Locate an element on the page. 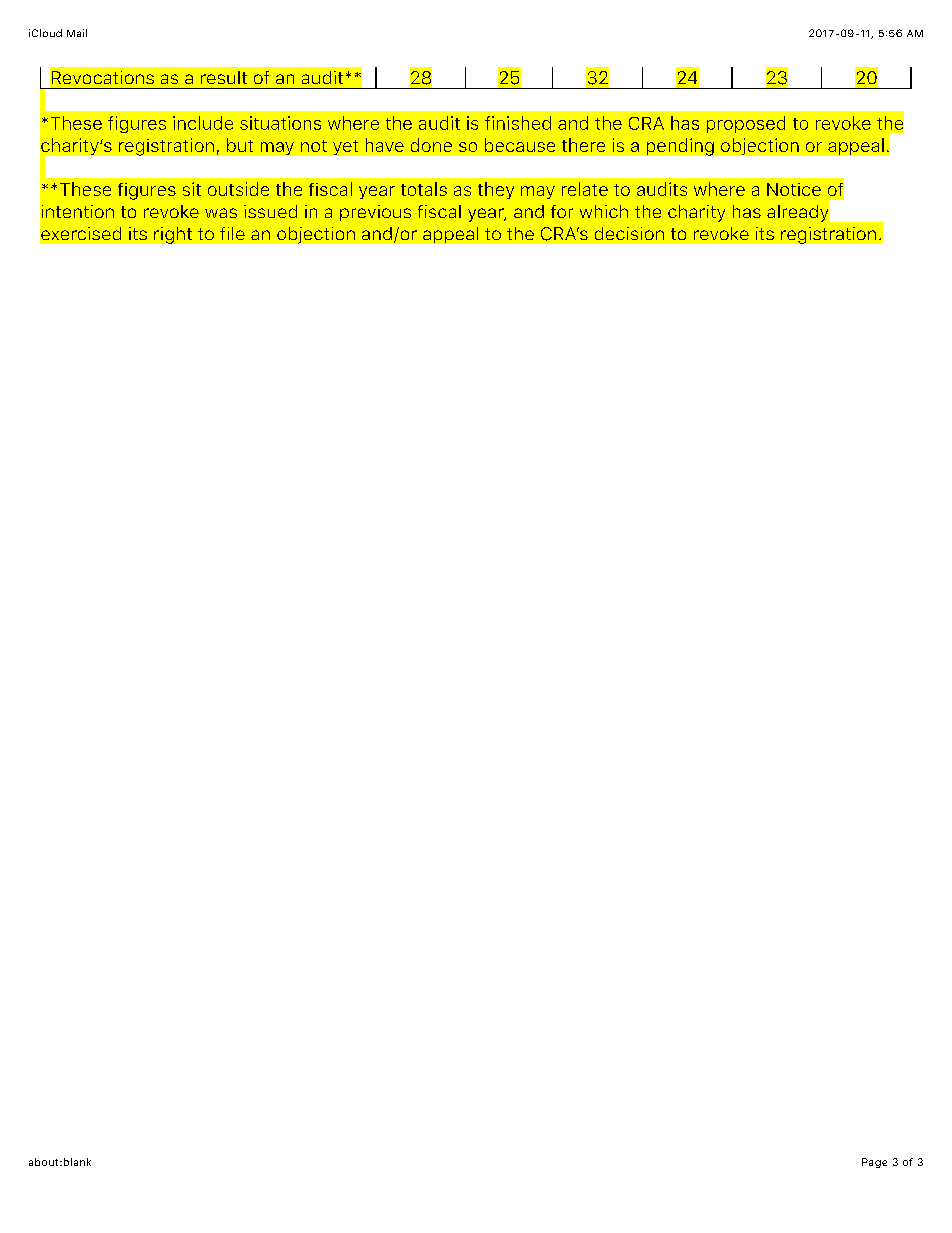 The width and height of the image is (952, 1233). Page is located at coordinates (874, 1163).
